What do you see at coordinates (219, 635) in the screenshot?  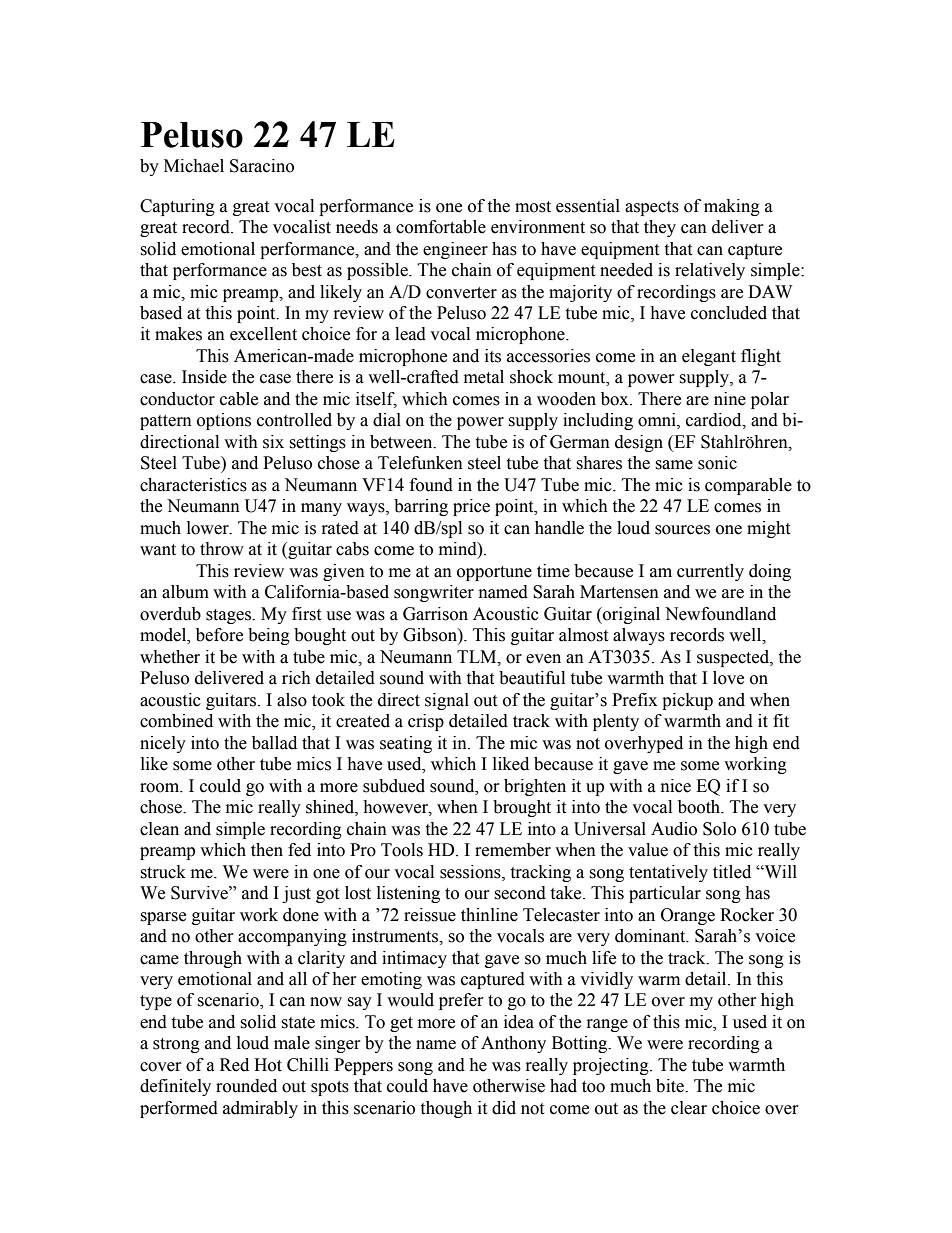 I see `before` at bounding box center [219, 635].
